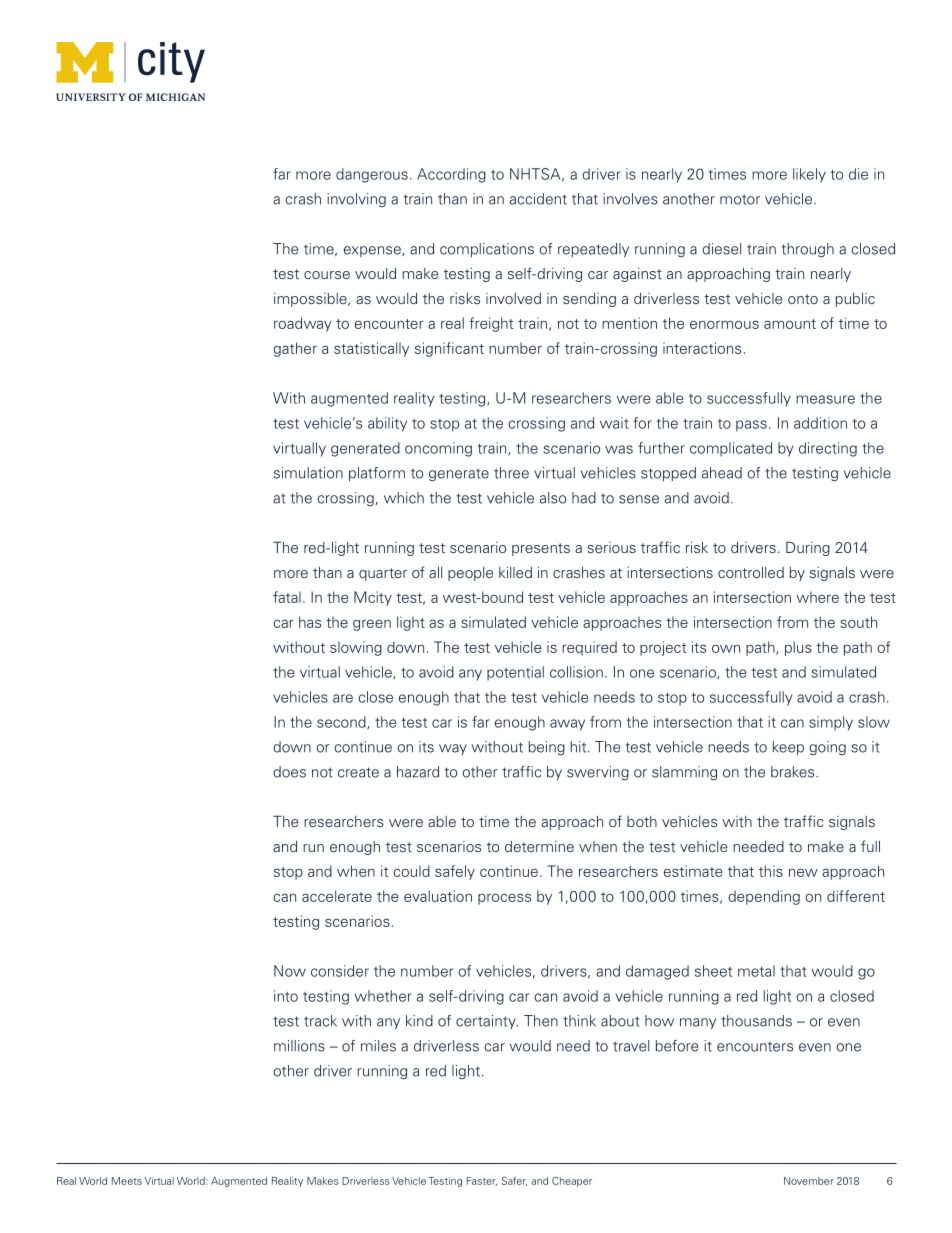 This screenshot has height=1233, width=952. What do you see at coordinates (482, 1181) in the screenshot?
I see `Faster` at bounding box center [482, 1181].
